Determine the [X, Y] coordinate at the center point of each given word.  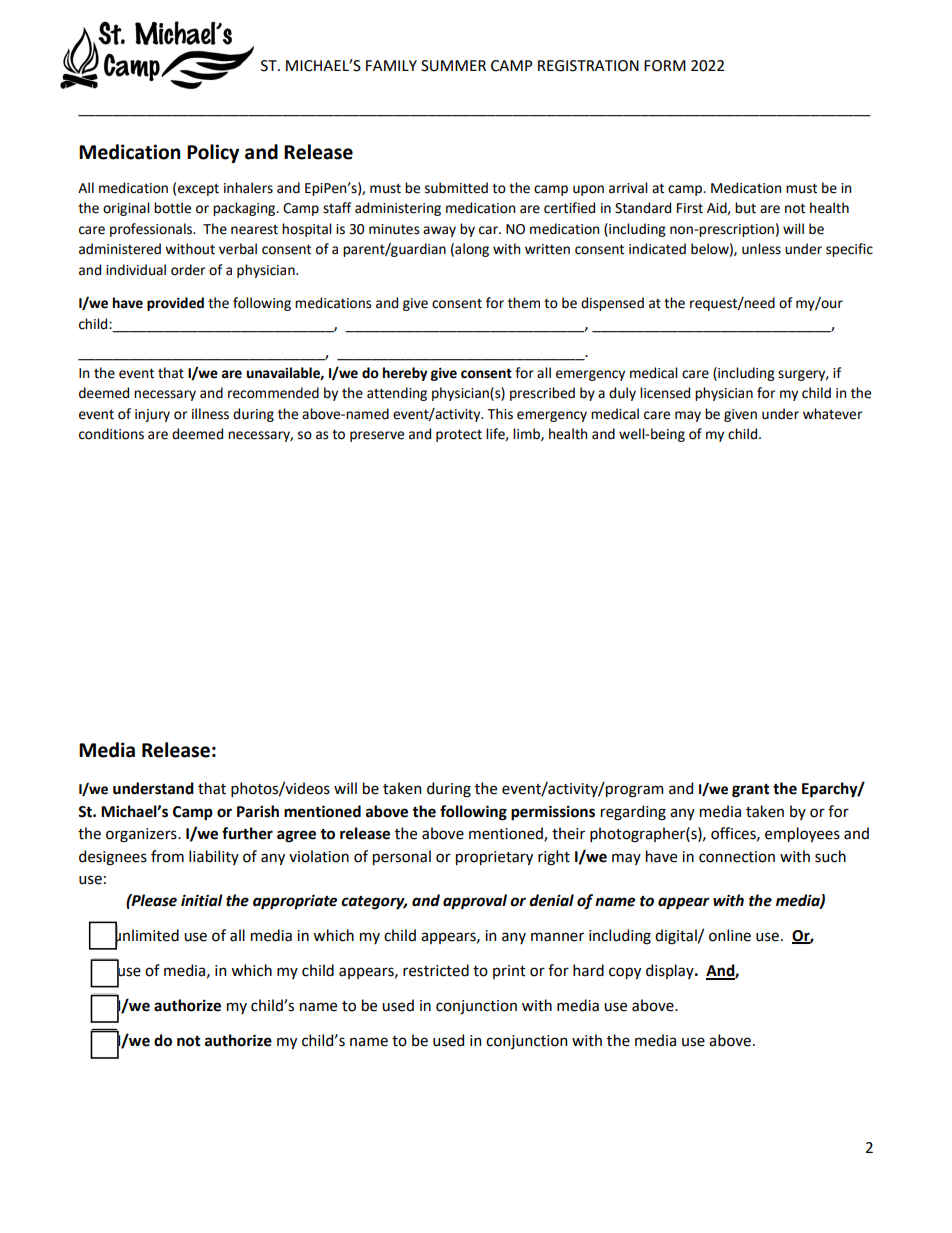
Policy [213, 153]
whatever [832, 414]
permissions [553, 813]
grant [751, 791]
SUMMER [453, 66]
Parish [258, 811]
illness [210, 414]
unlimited [147, 935]
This [500, 414]
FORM [665, 66]
